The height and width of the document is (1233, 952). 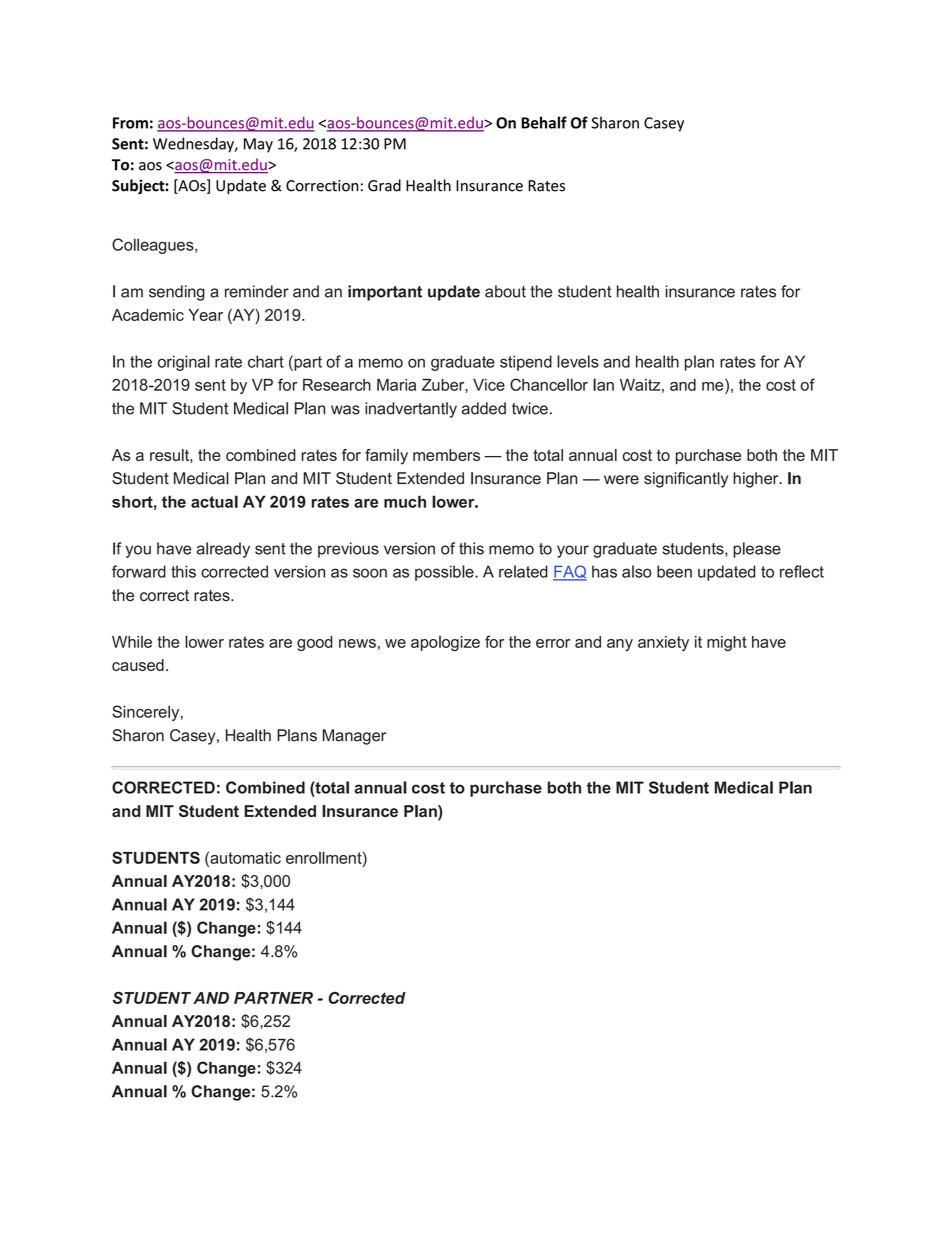 I want to click on Behalf, so click(x=544, y=122).
